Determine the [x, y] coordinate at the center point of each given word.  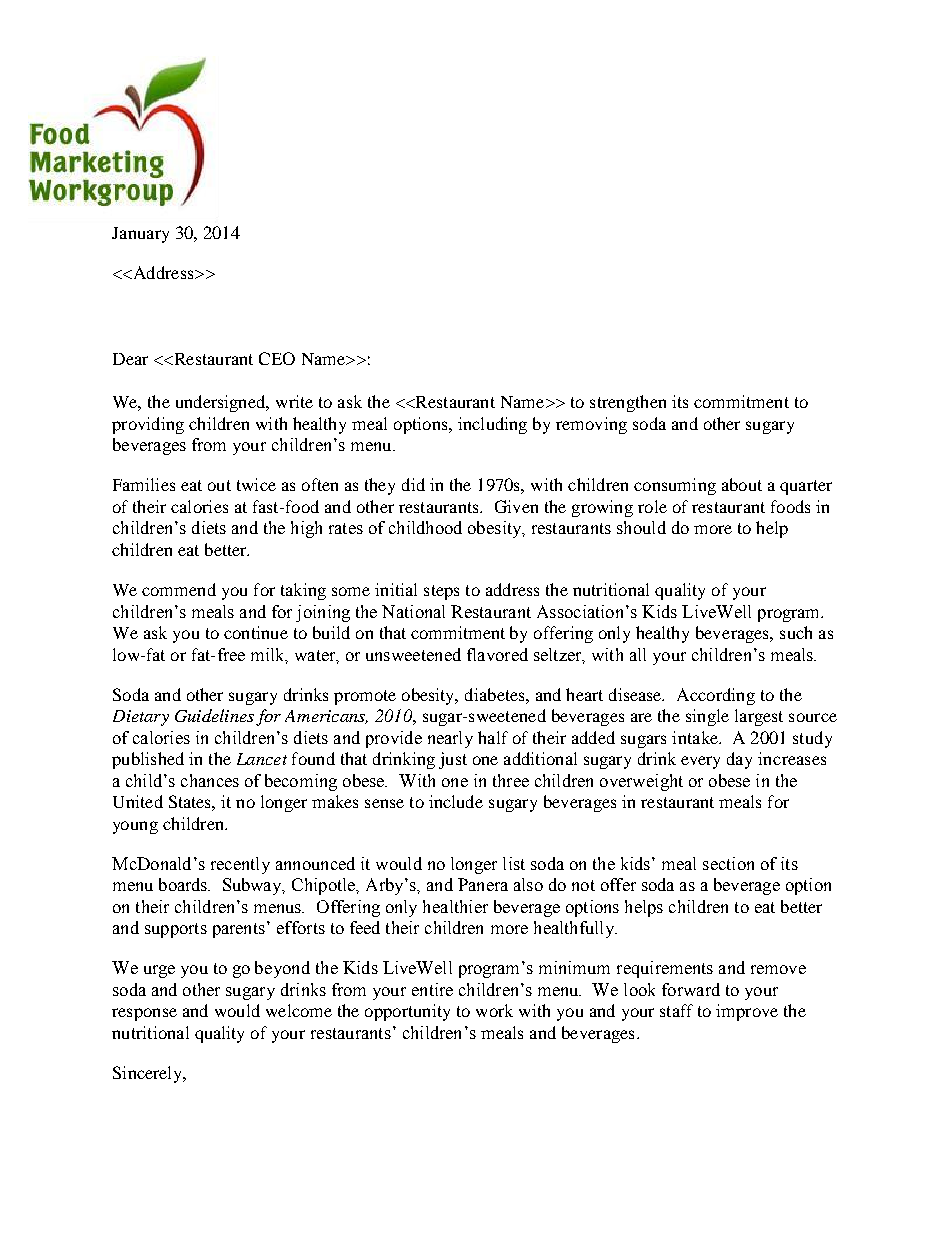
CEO [277, 358]
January [140, 235]
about [742, 484]
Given [516, 506]
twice [256, 484]
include [456, 801]
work [494, 1010]
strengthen [628, 403]
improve [747, 1012]
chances [210, 780]
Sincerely [149, 1074]
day [739, 760]
